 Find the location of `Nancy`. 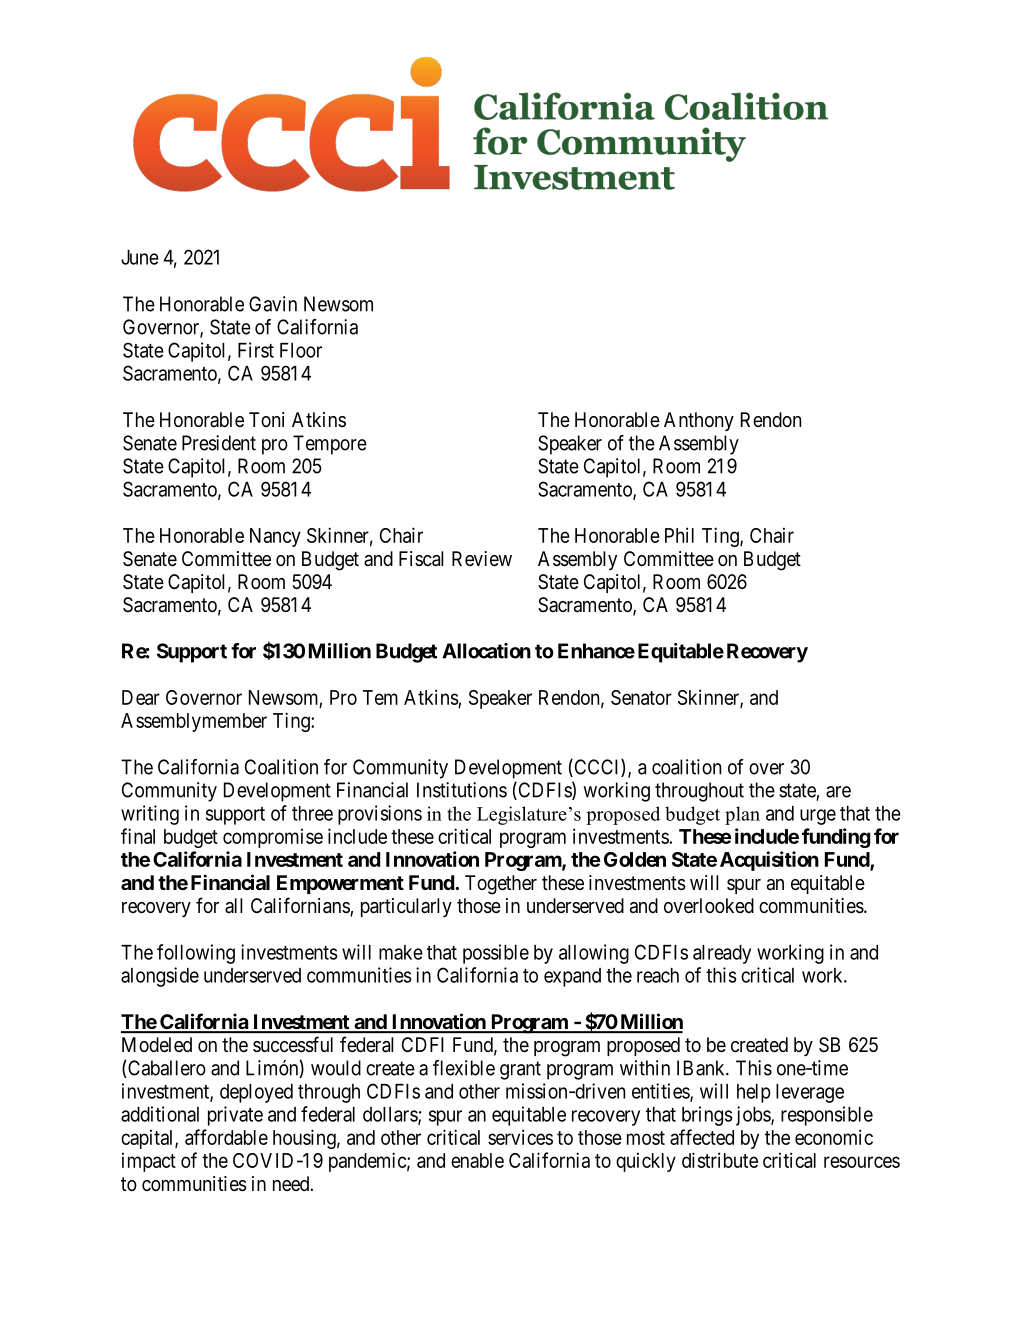

Nancy is located at coordinates (275, 537).
